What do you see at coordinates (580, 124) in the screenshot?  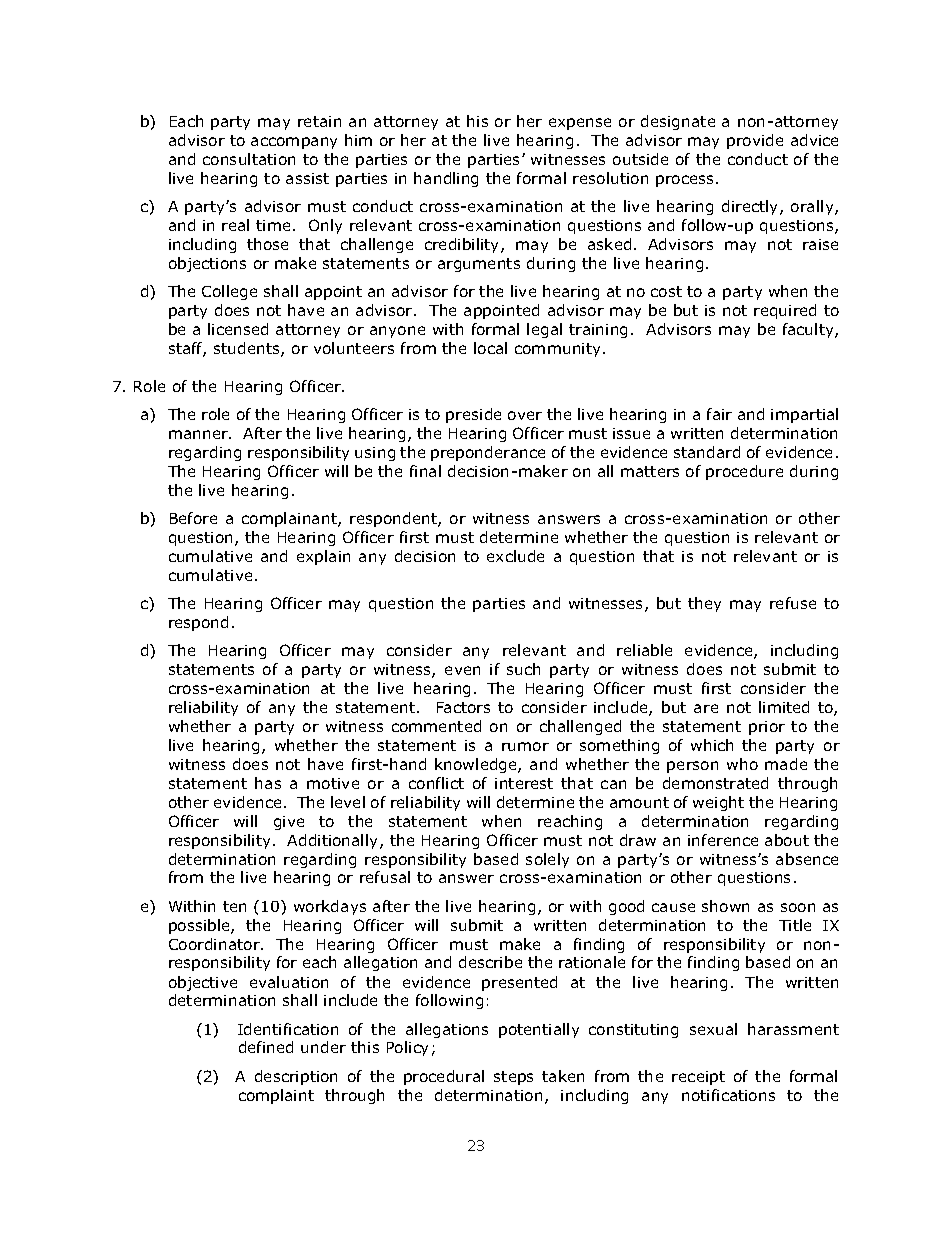 I see `expense` at bounding box center [580, 124].
